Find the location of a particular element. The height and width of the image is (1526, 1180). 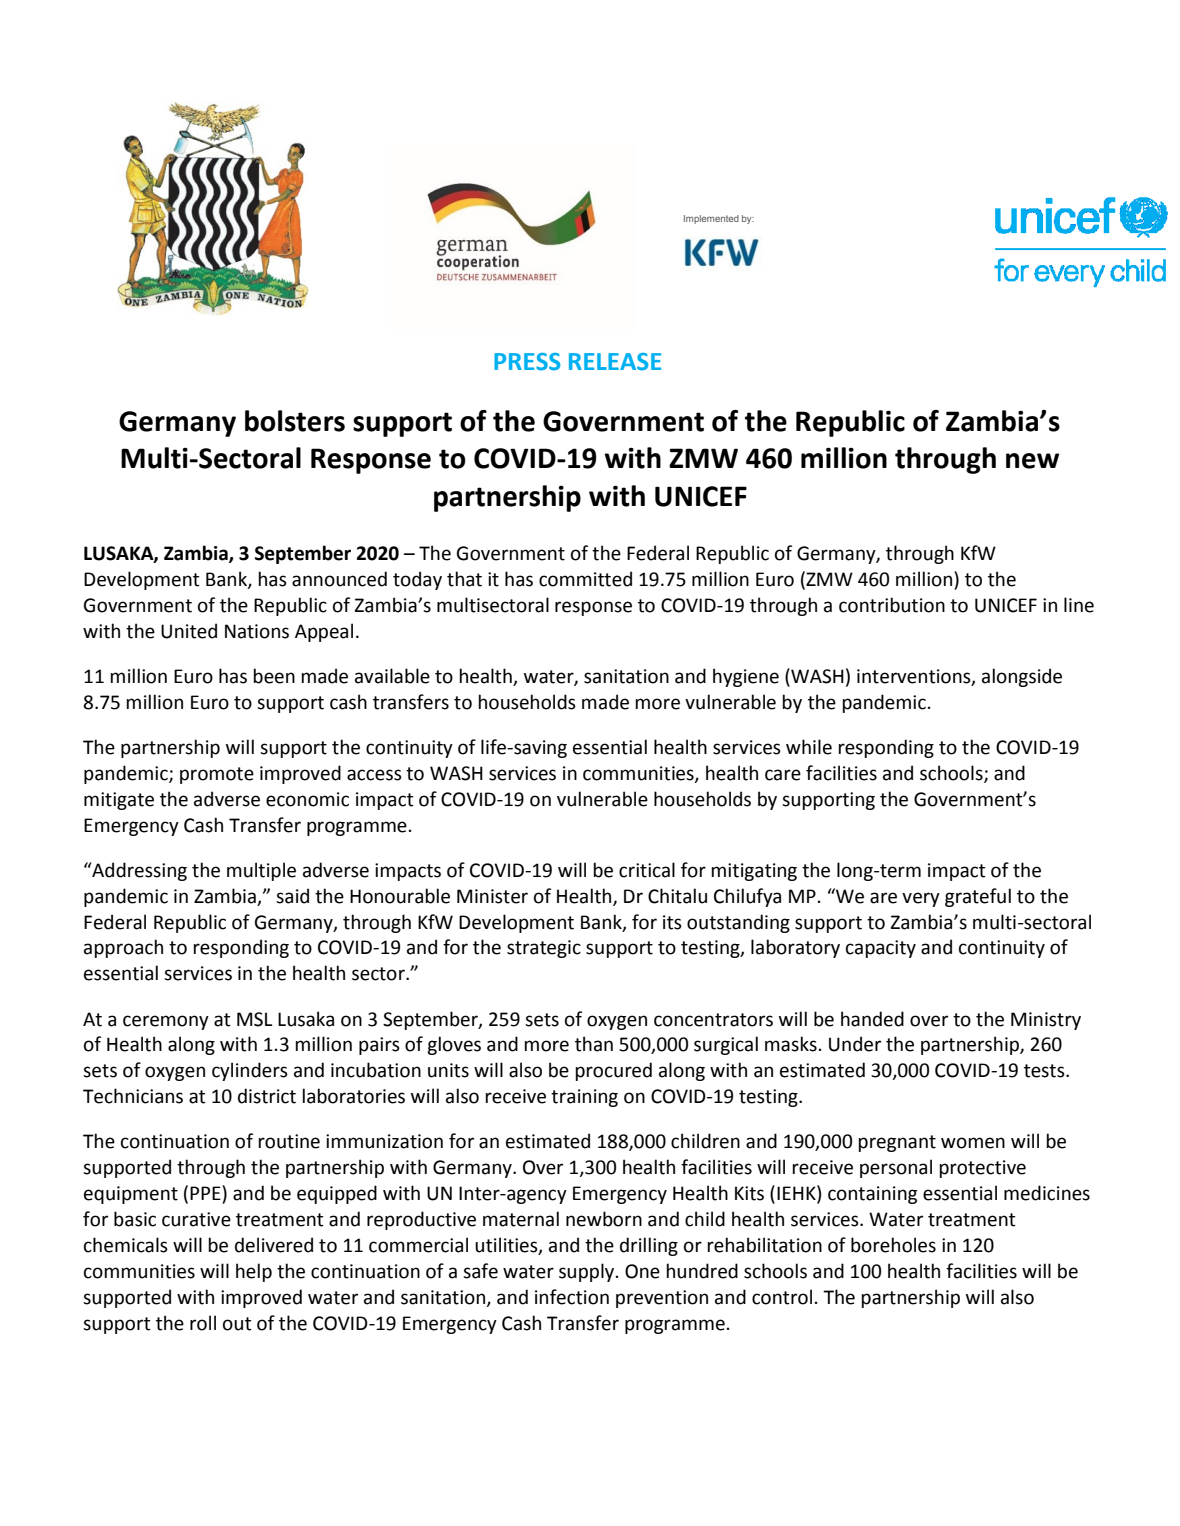

RELEASE is located at coordinates (615, 362).
